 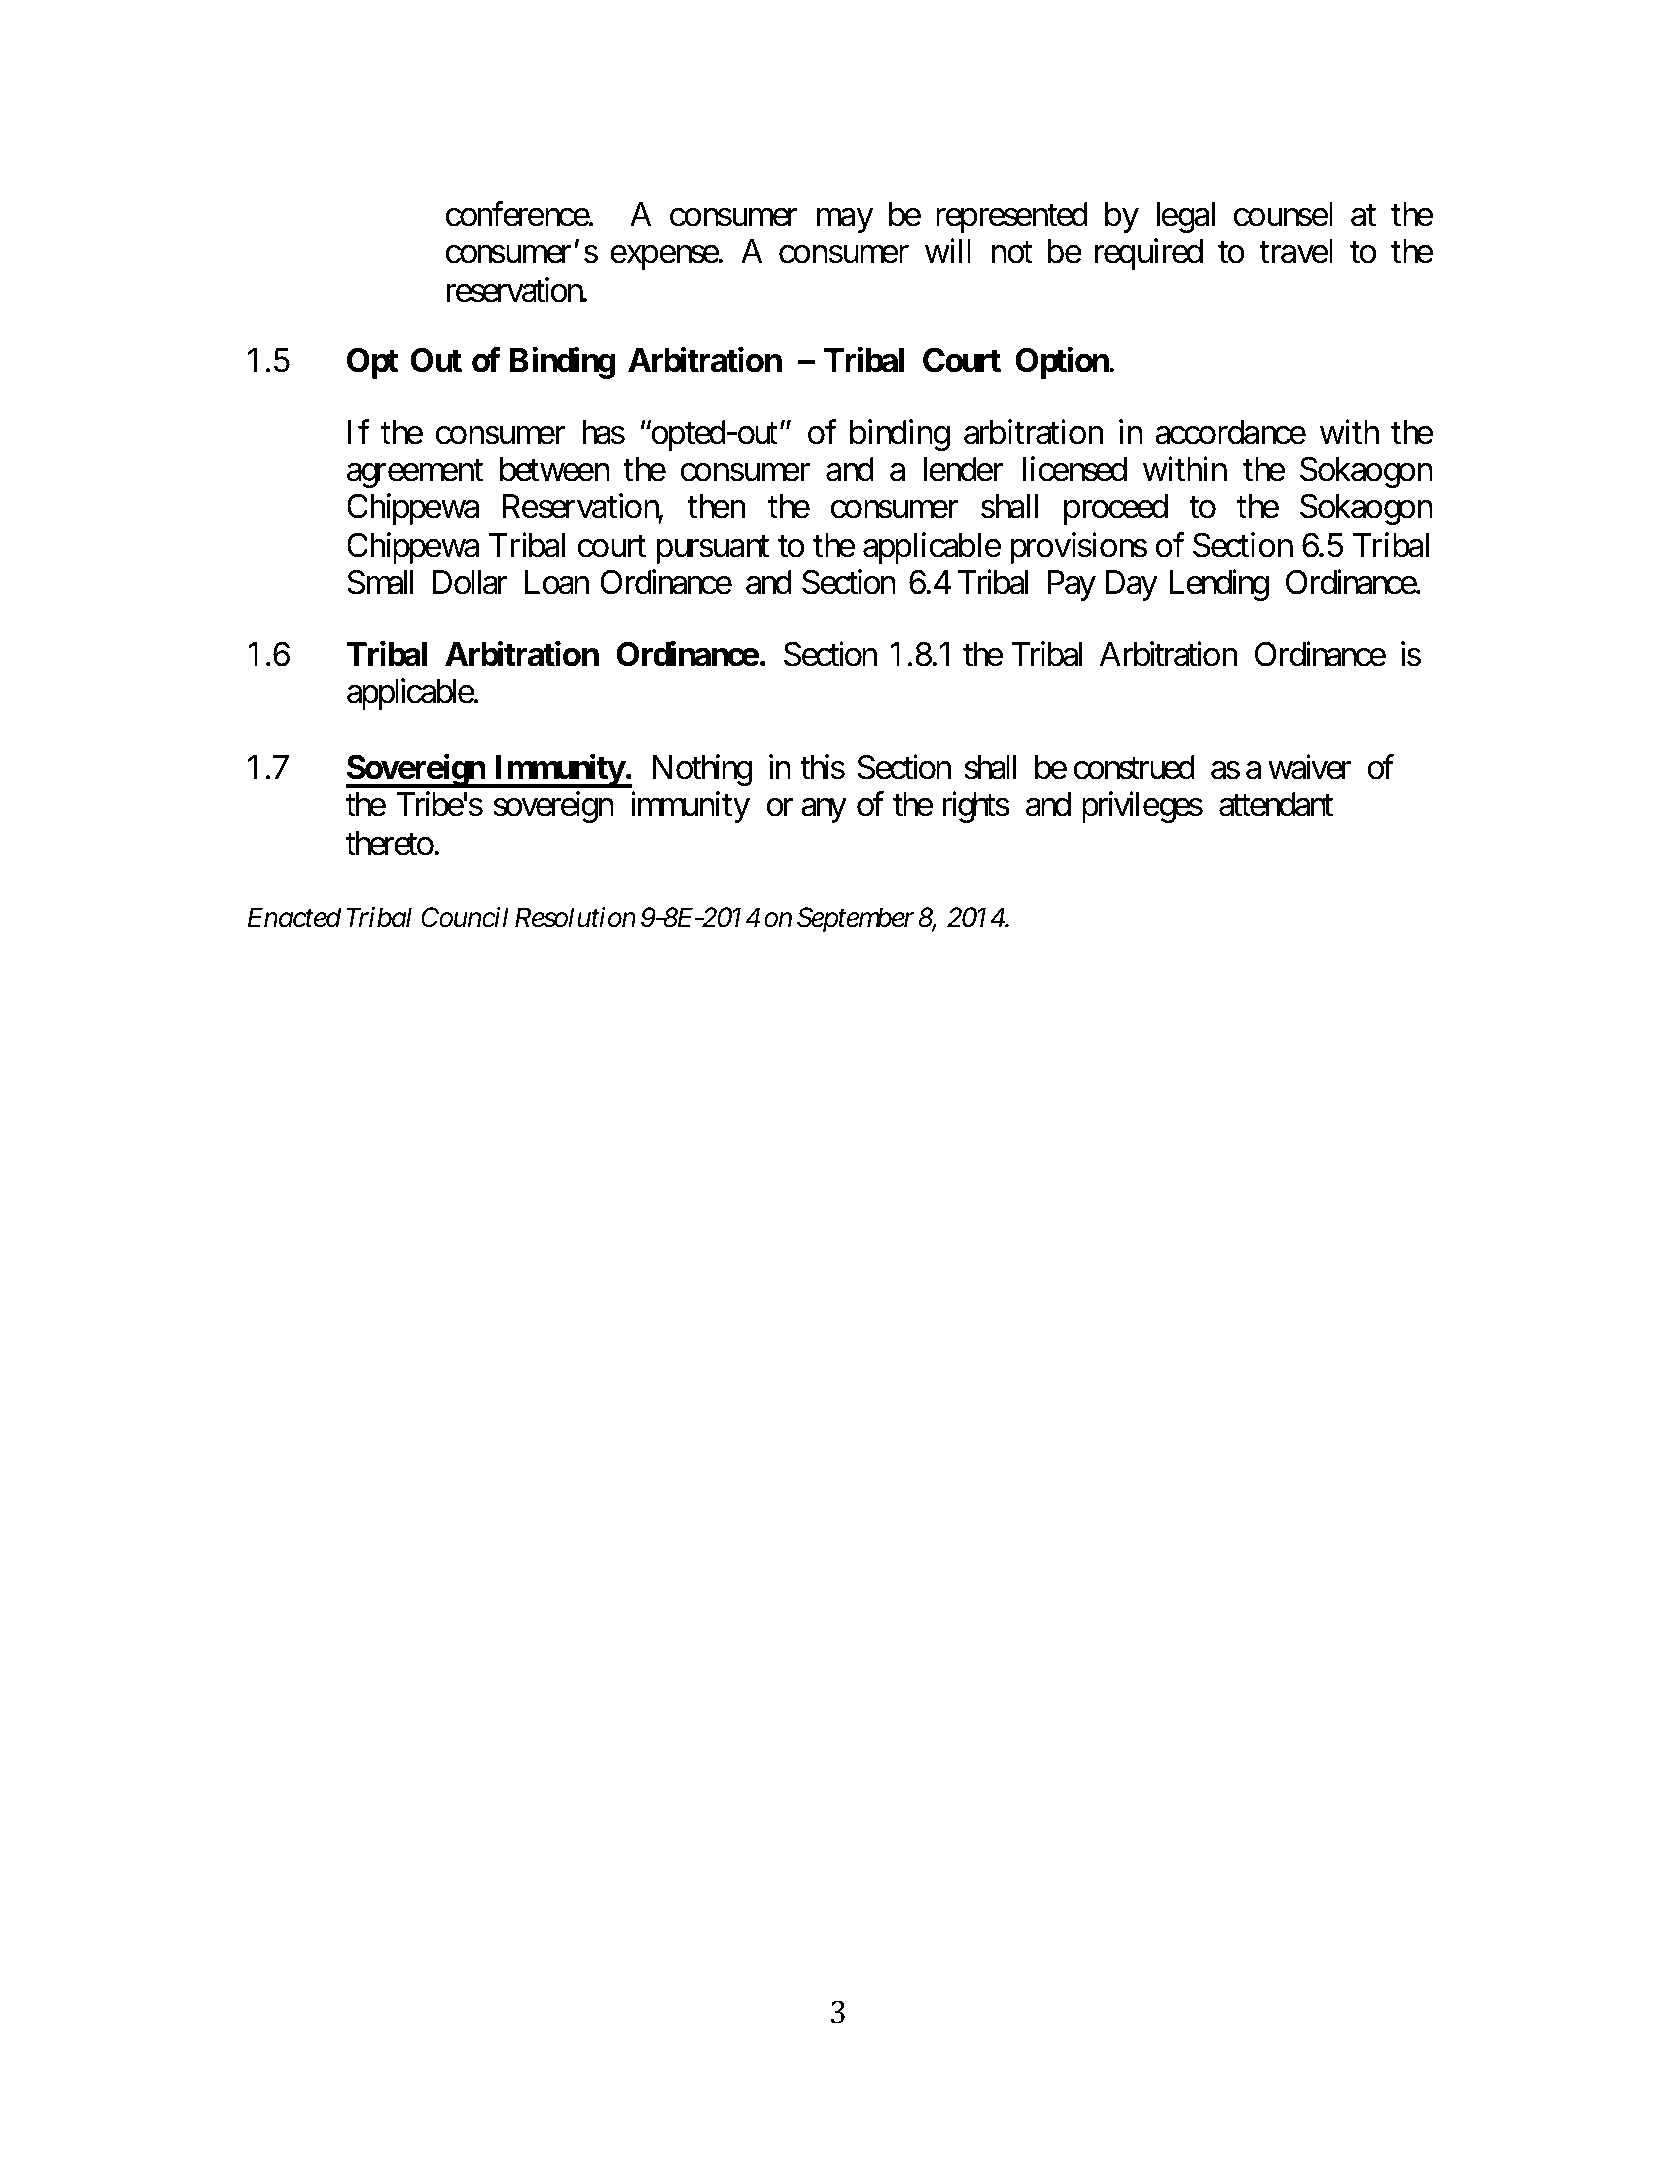 I want to click on construed, so click(x=1134, y=767).
